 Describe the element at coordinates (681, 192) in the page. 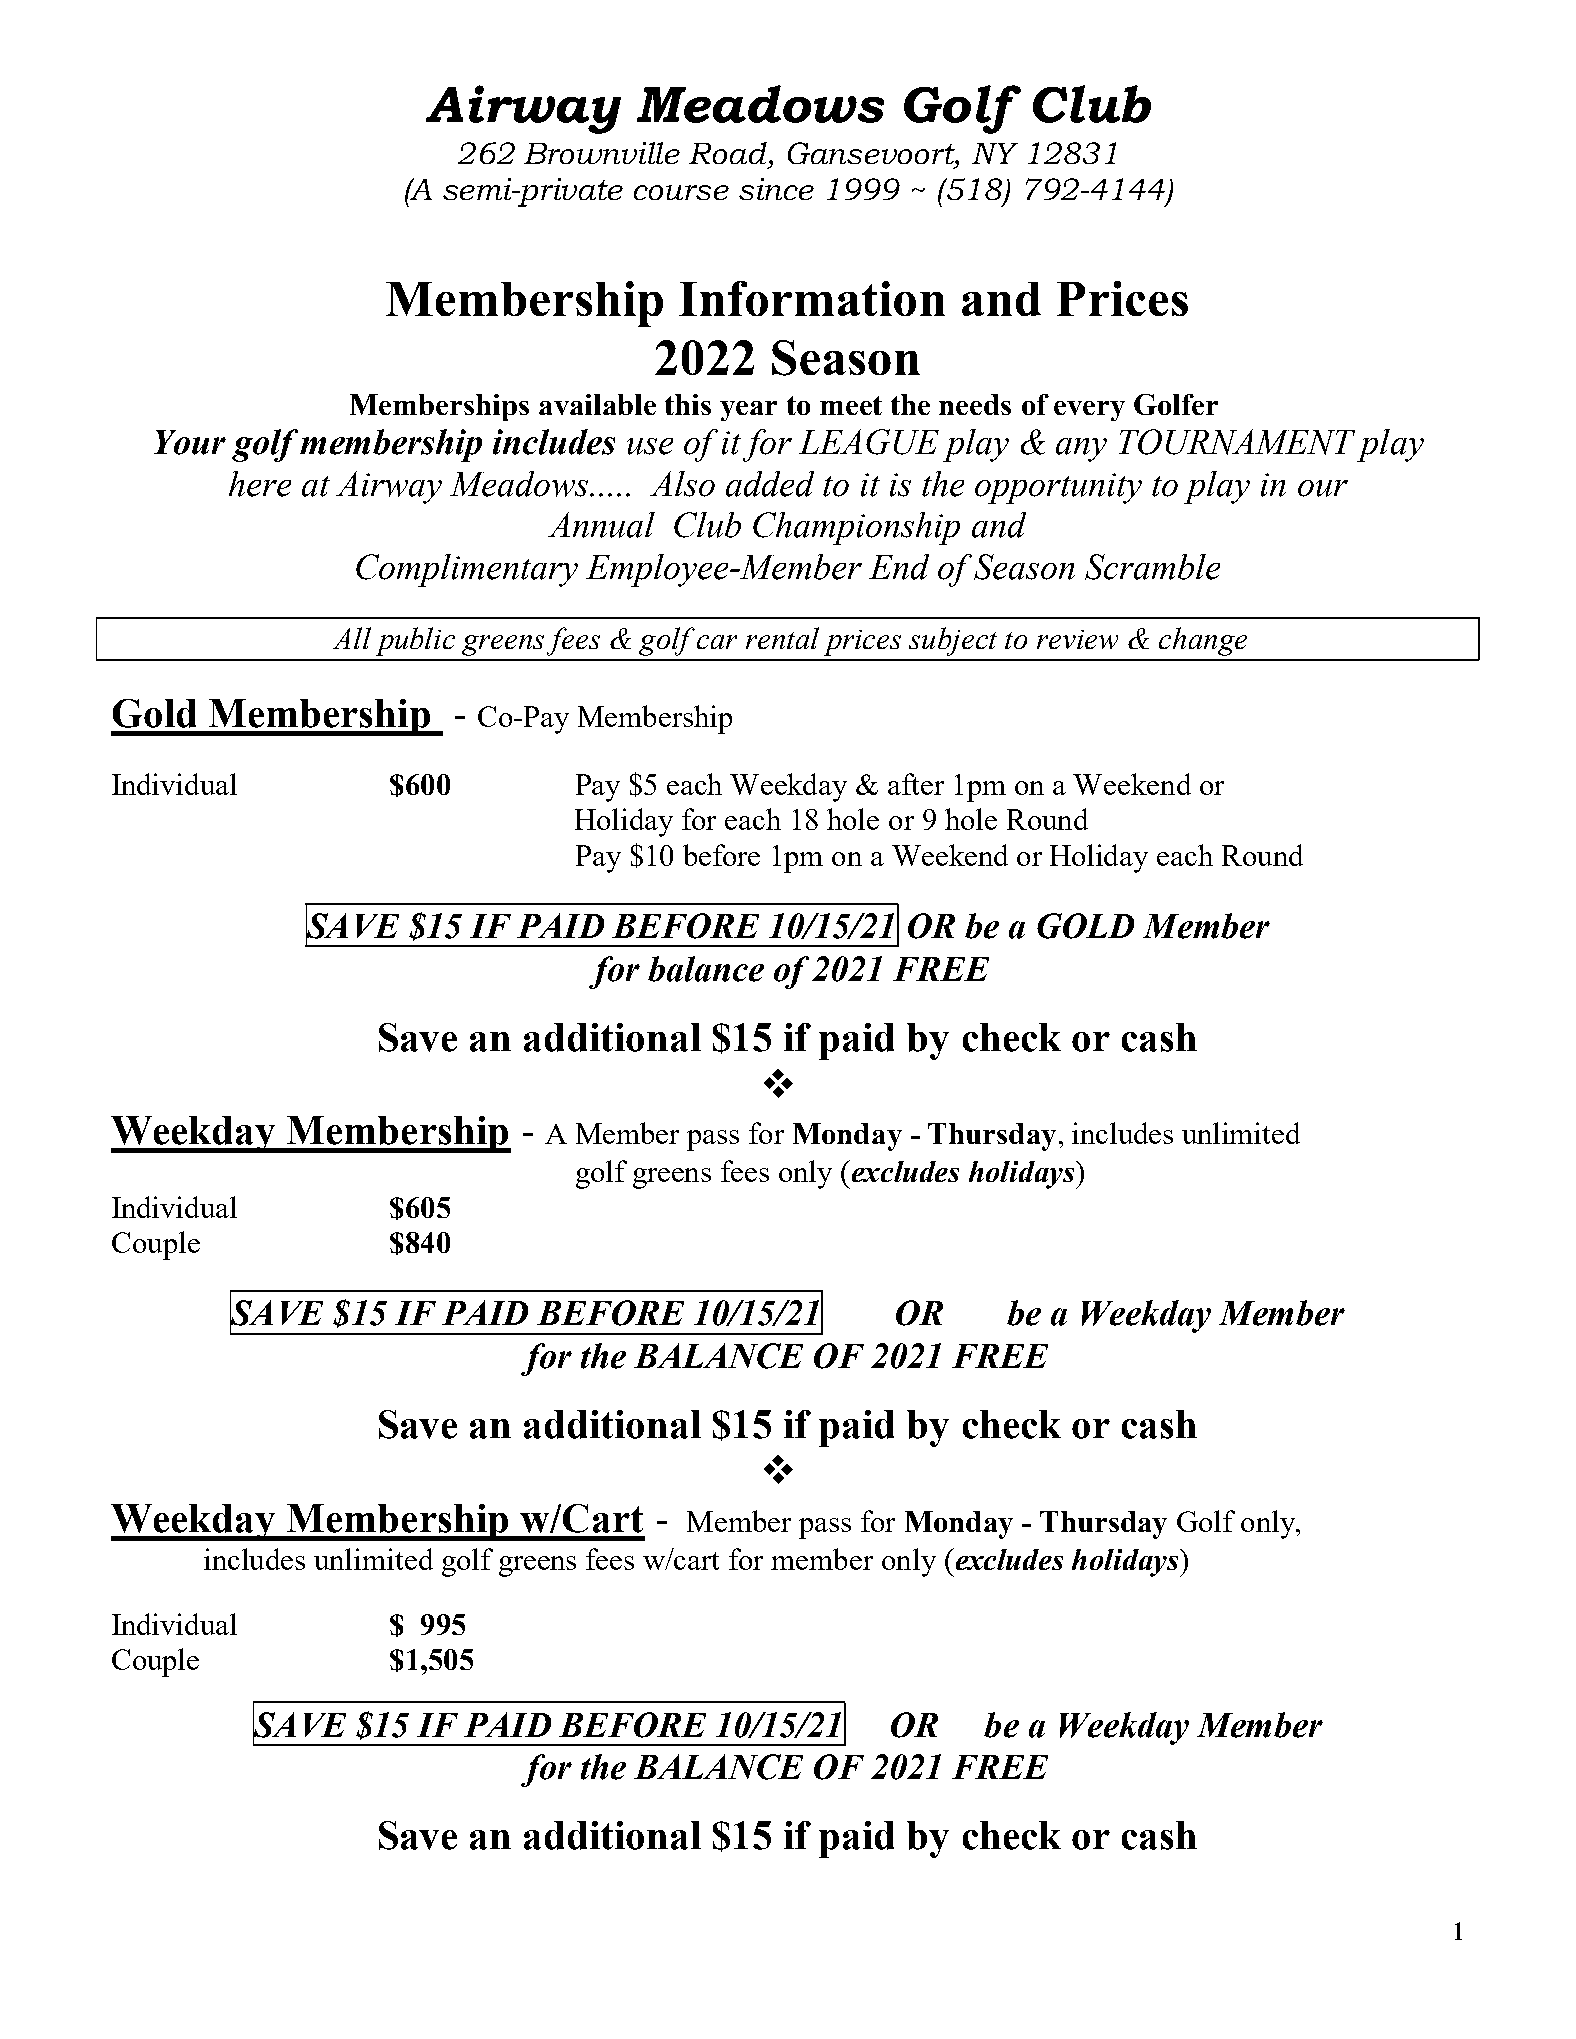

I see `course` at that location.
